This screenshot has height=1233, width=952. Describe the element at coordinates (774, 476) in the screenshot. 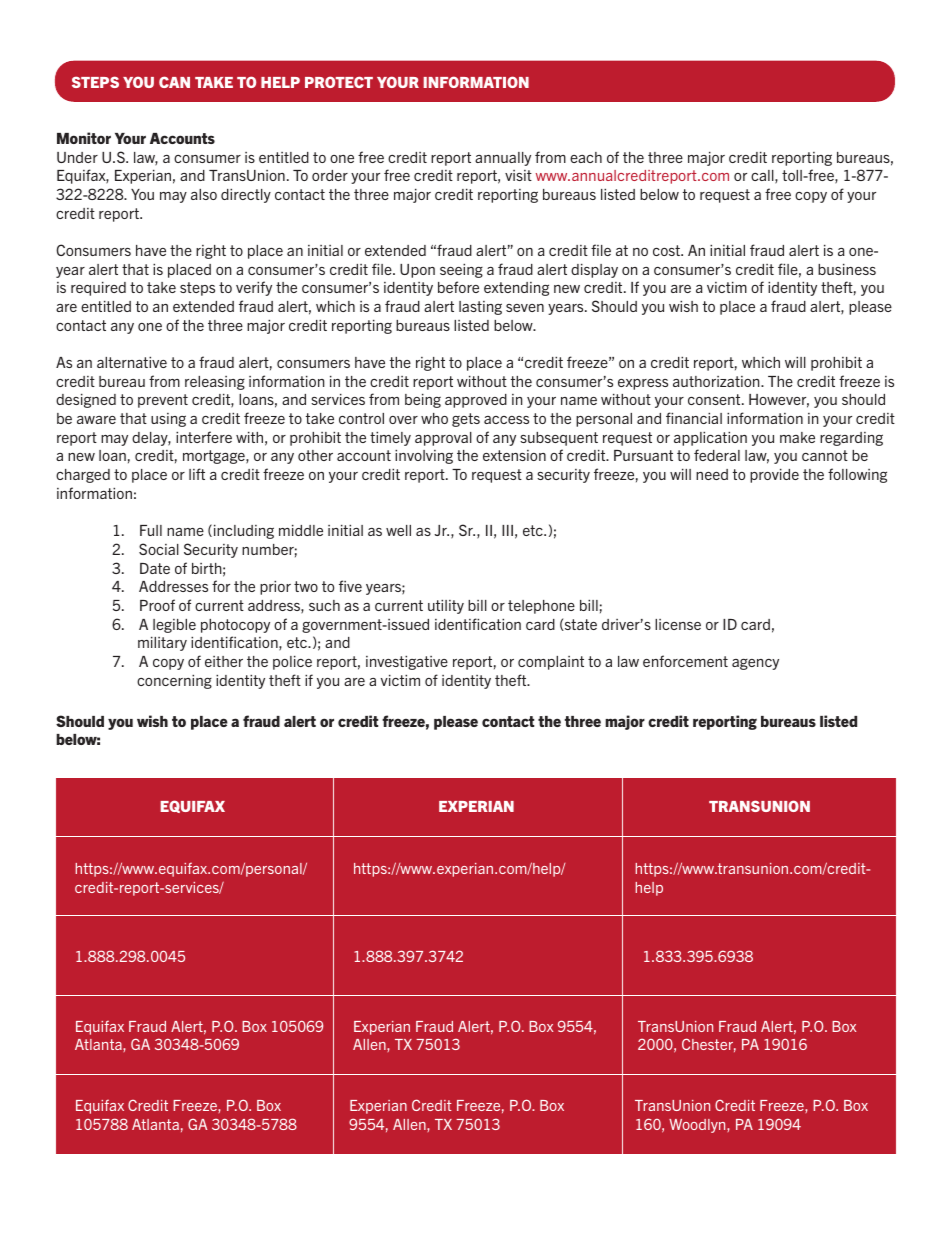

I see `provide` at that location.
